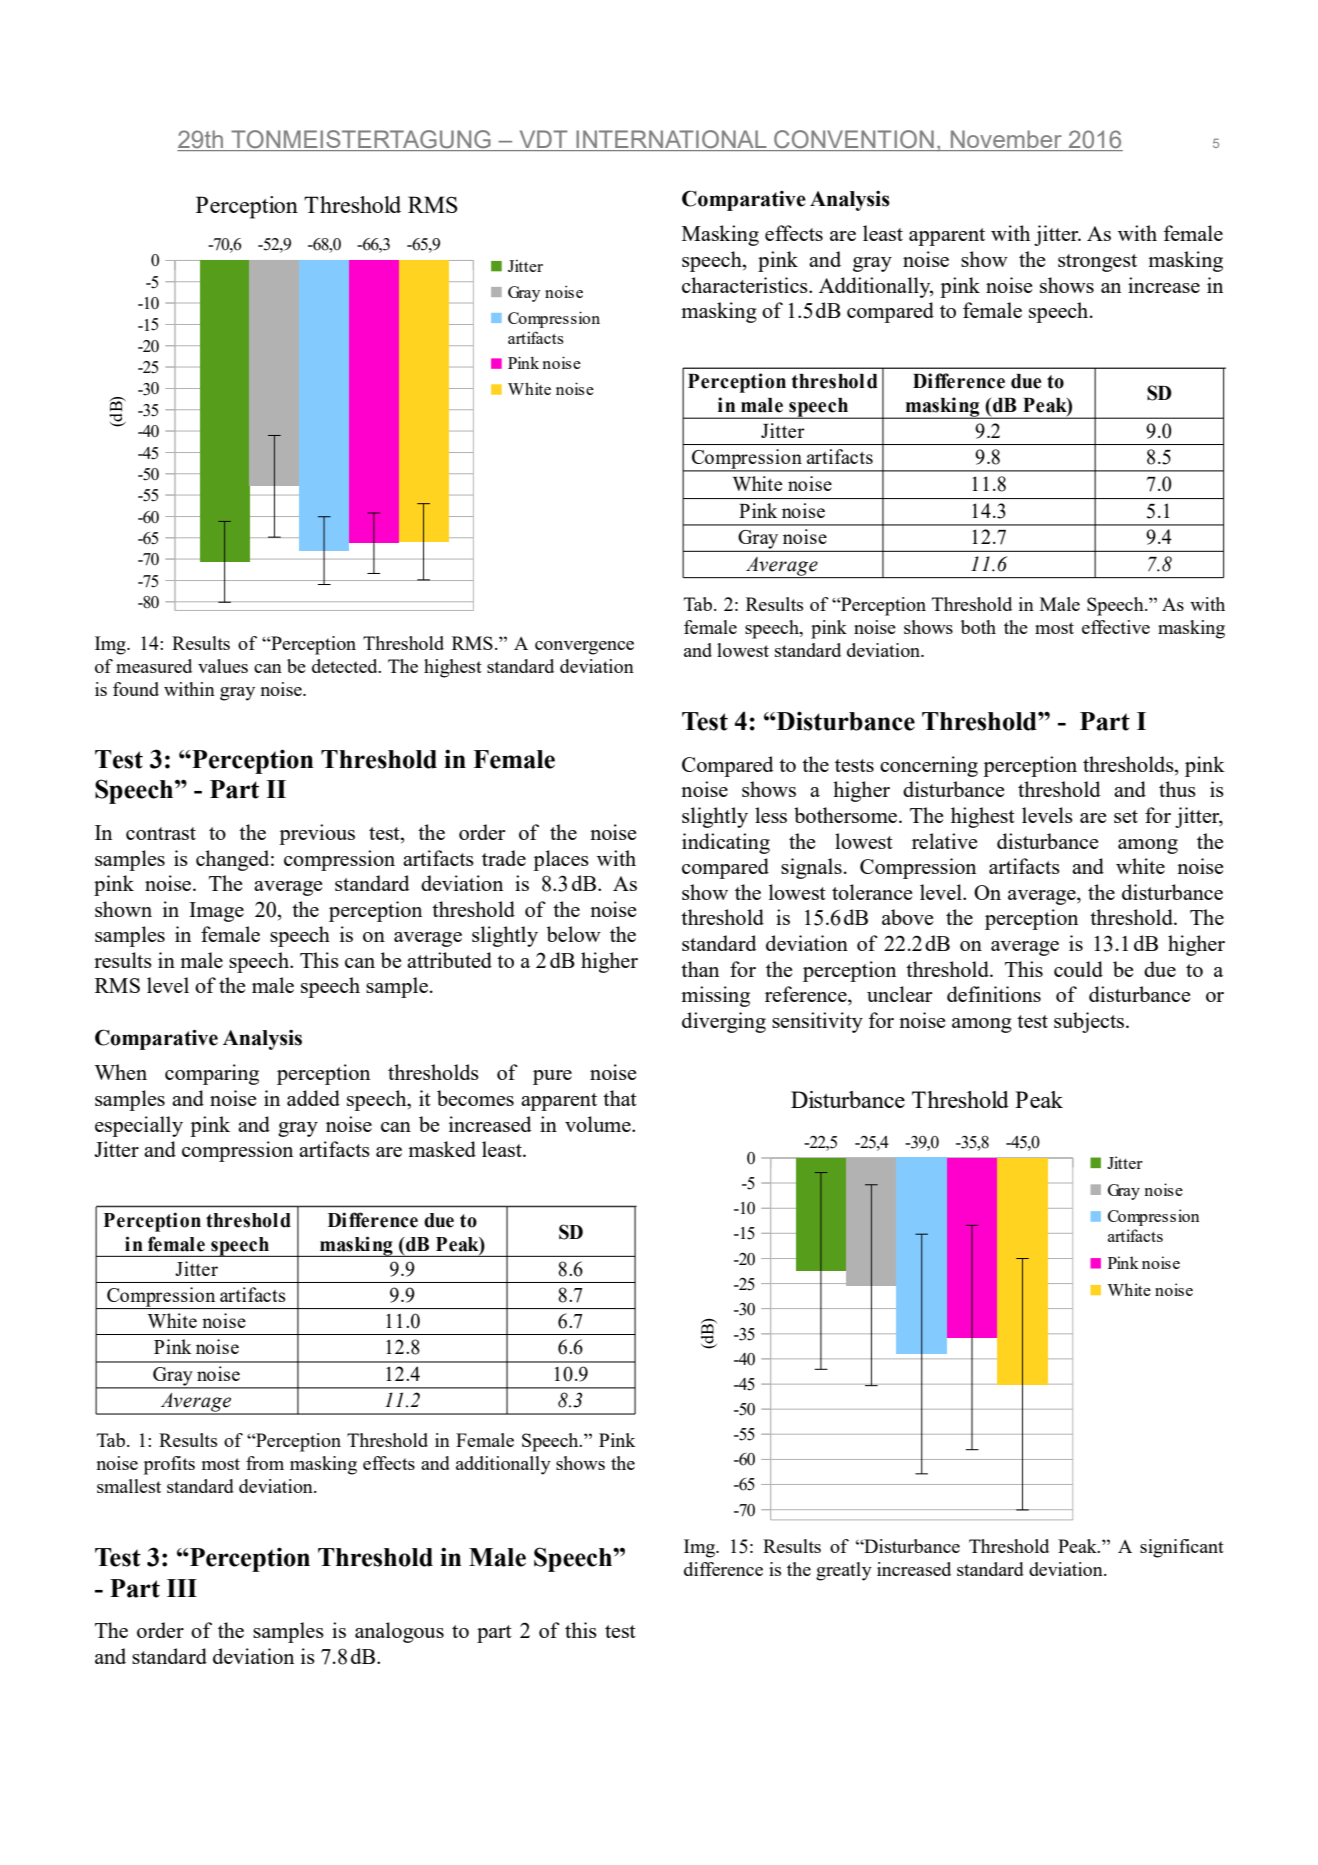  What do you see at coordinates (726, 843) in the document?
I see `indicating` at bounding box center [726, 843].
